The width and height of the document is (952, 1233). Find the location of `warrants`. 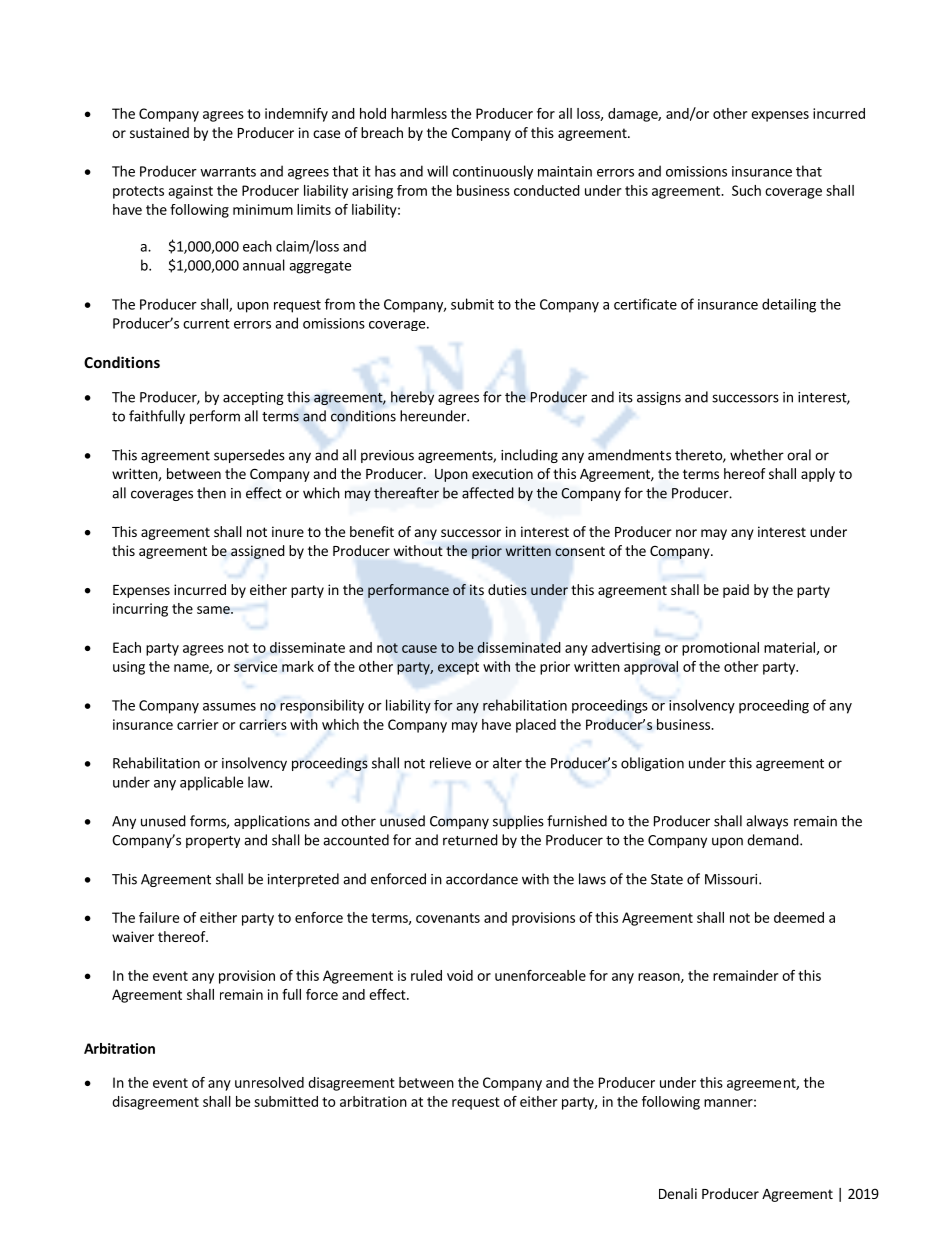

warrants is located at coordinates (228, 172).
